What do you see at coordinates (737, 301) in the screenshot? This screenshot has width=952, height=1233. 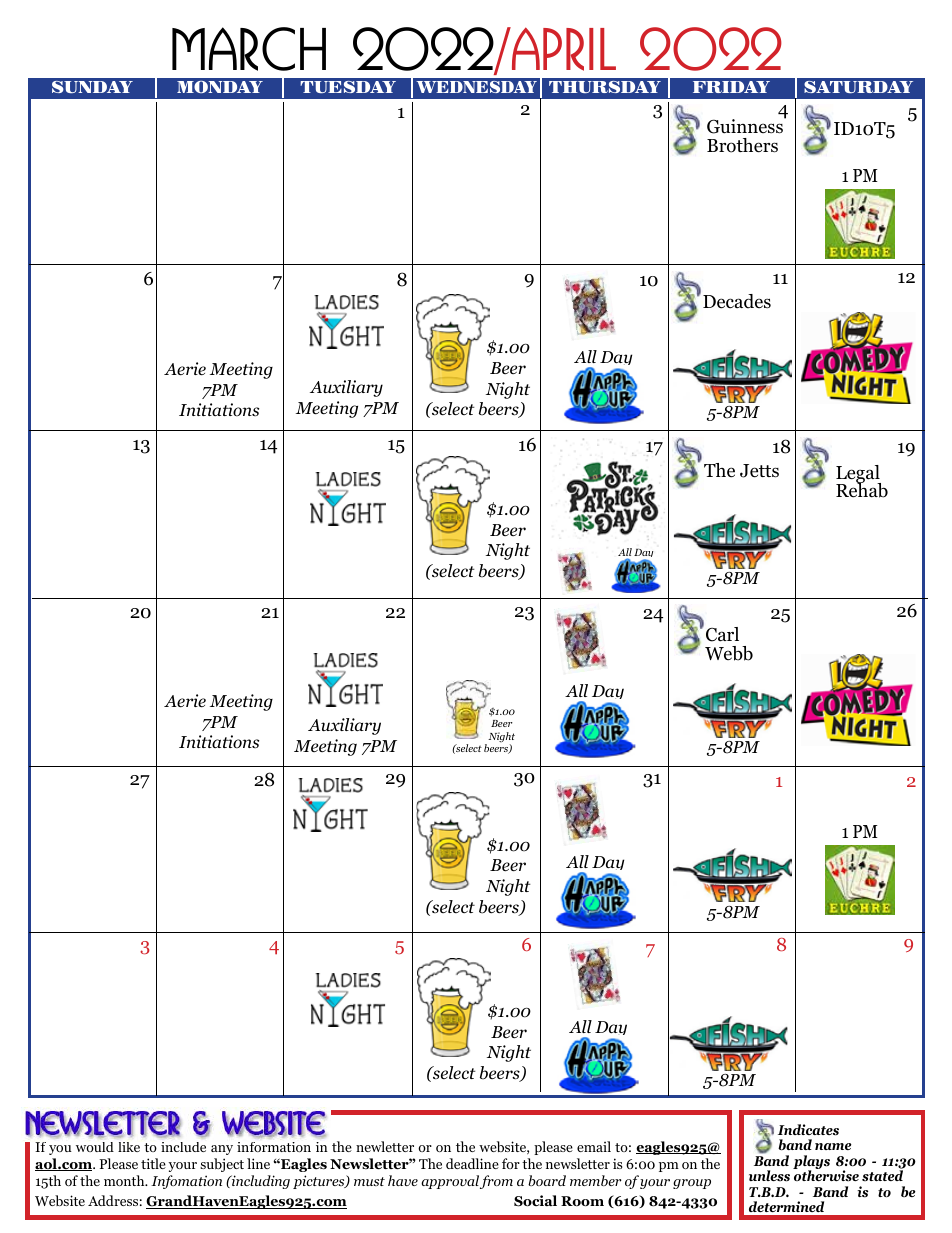 I see `Decades` at bounding box center [737, 301].
